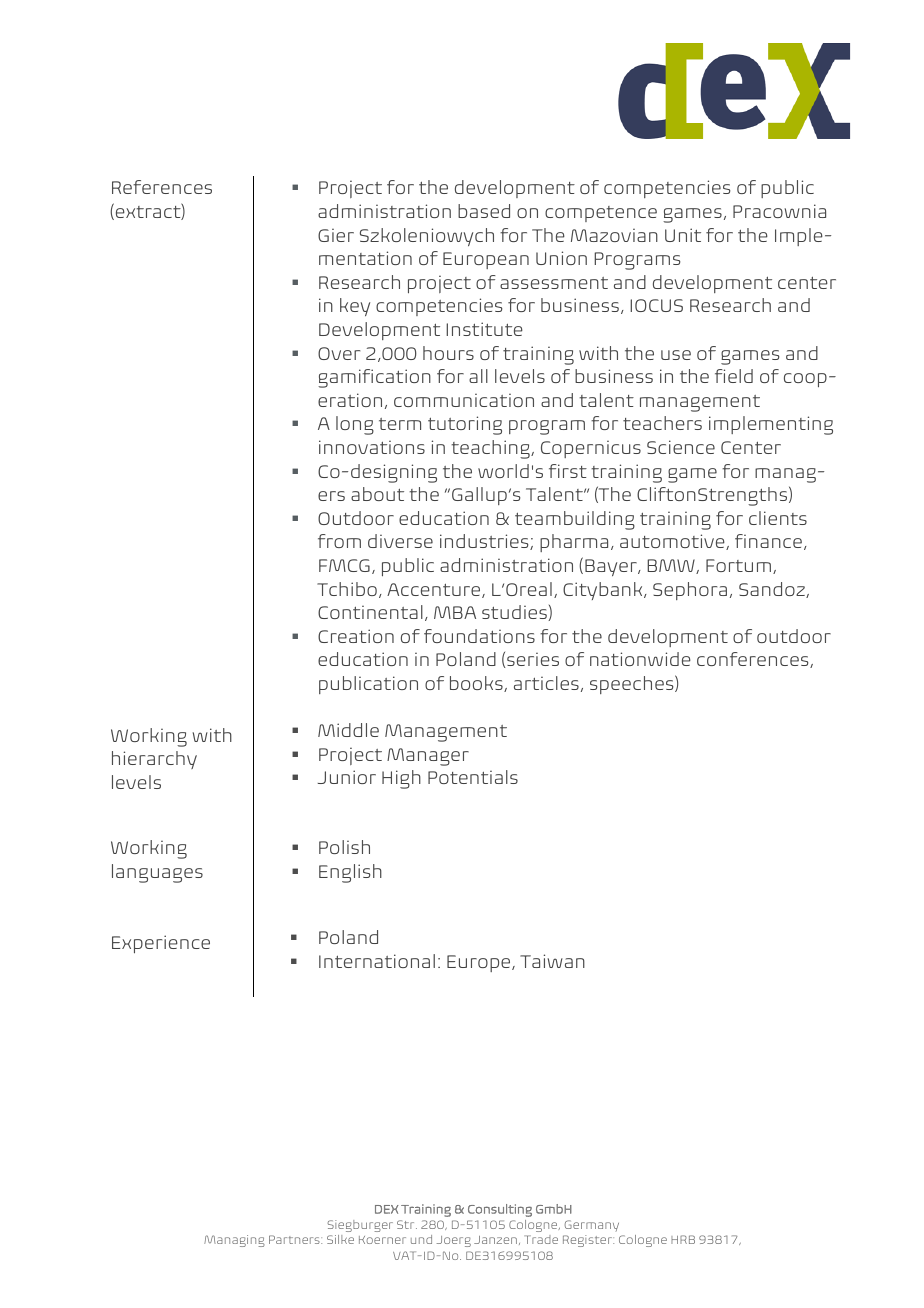 Image resolution: width=924 pixels, height=1308 pixels. What do you see at coordinates (162, 187) in the screenshot?
I see `References` at bounding box center [162, 187].
